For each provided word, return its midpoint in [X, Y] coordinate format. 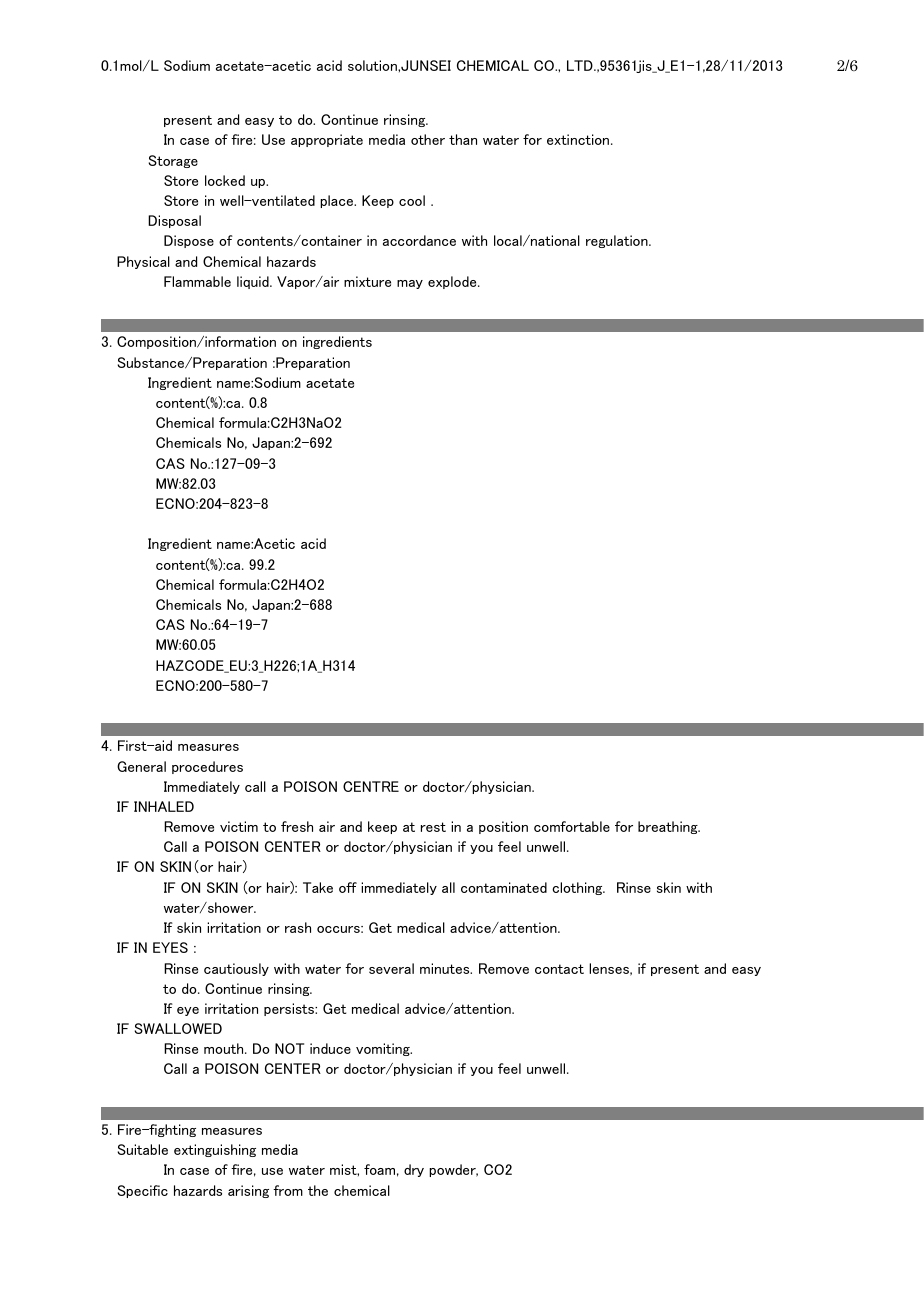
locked [225, 180]
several [391, 968]
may [410, 284]
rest [433, 827]
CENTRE [371, 786]
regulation [618, 241]
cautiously [236, 969]
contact [559, 969]
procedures [207, 767]
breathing [669, 827]
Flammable [197, 281]
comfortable [572, 826]
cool [412, 200]
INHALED [164, 806]
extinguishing [215, 1150]
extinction [579, 139]
